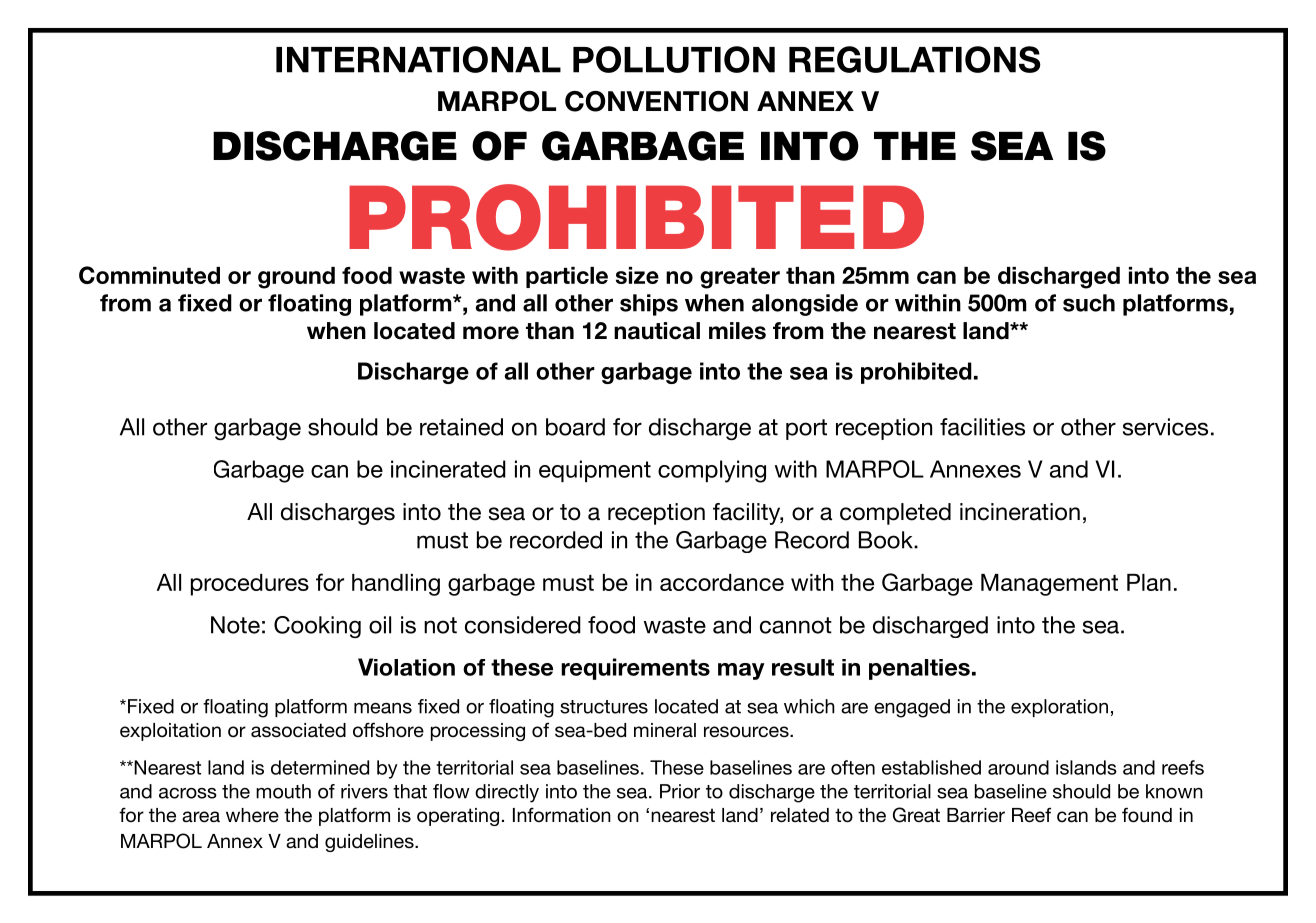  What do you see at coordinates (418, 59) in the screenshot?
I see `INTERNATIONAL` at bounding box center [418, 59].
